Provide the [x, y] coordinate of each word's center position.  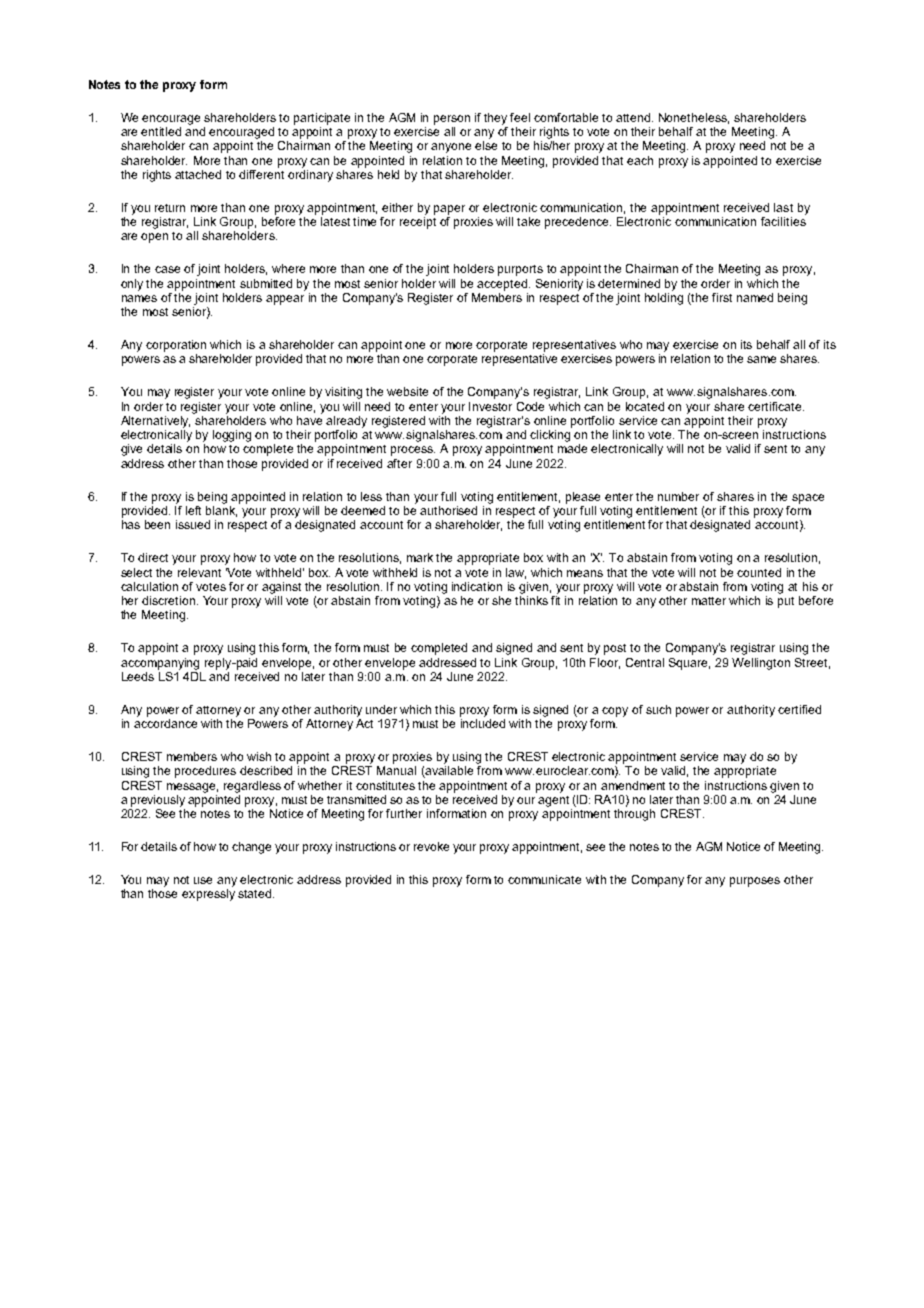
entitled [161, 131]
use [203, 880]
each [640, 160]
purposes [755, 882]
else [486, 145]
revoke [431, 846]
